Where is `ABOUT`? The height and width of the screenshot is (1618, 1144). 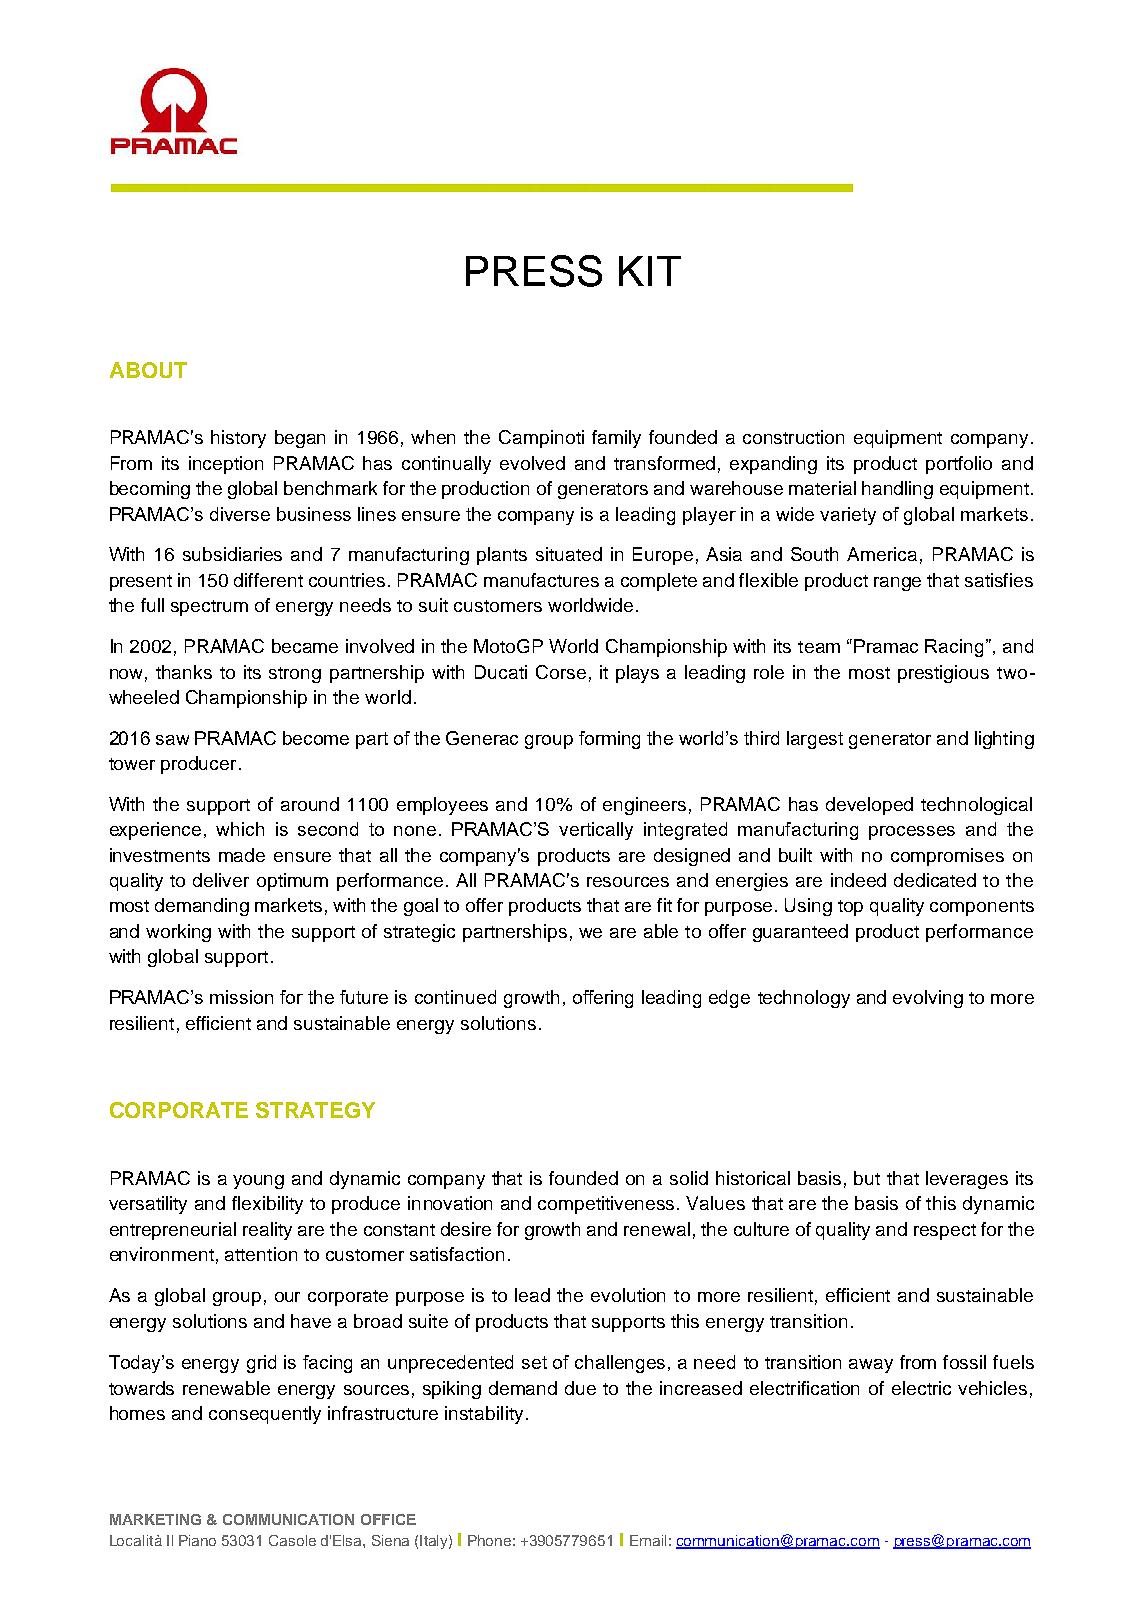
ABOUT is located at coordinates (148, 370).
